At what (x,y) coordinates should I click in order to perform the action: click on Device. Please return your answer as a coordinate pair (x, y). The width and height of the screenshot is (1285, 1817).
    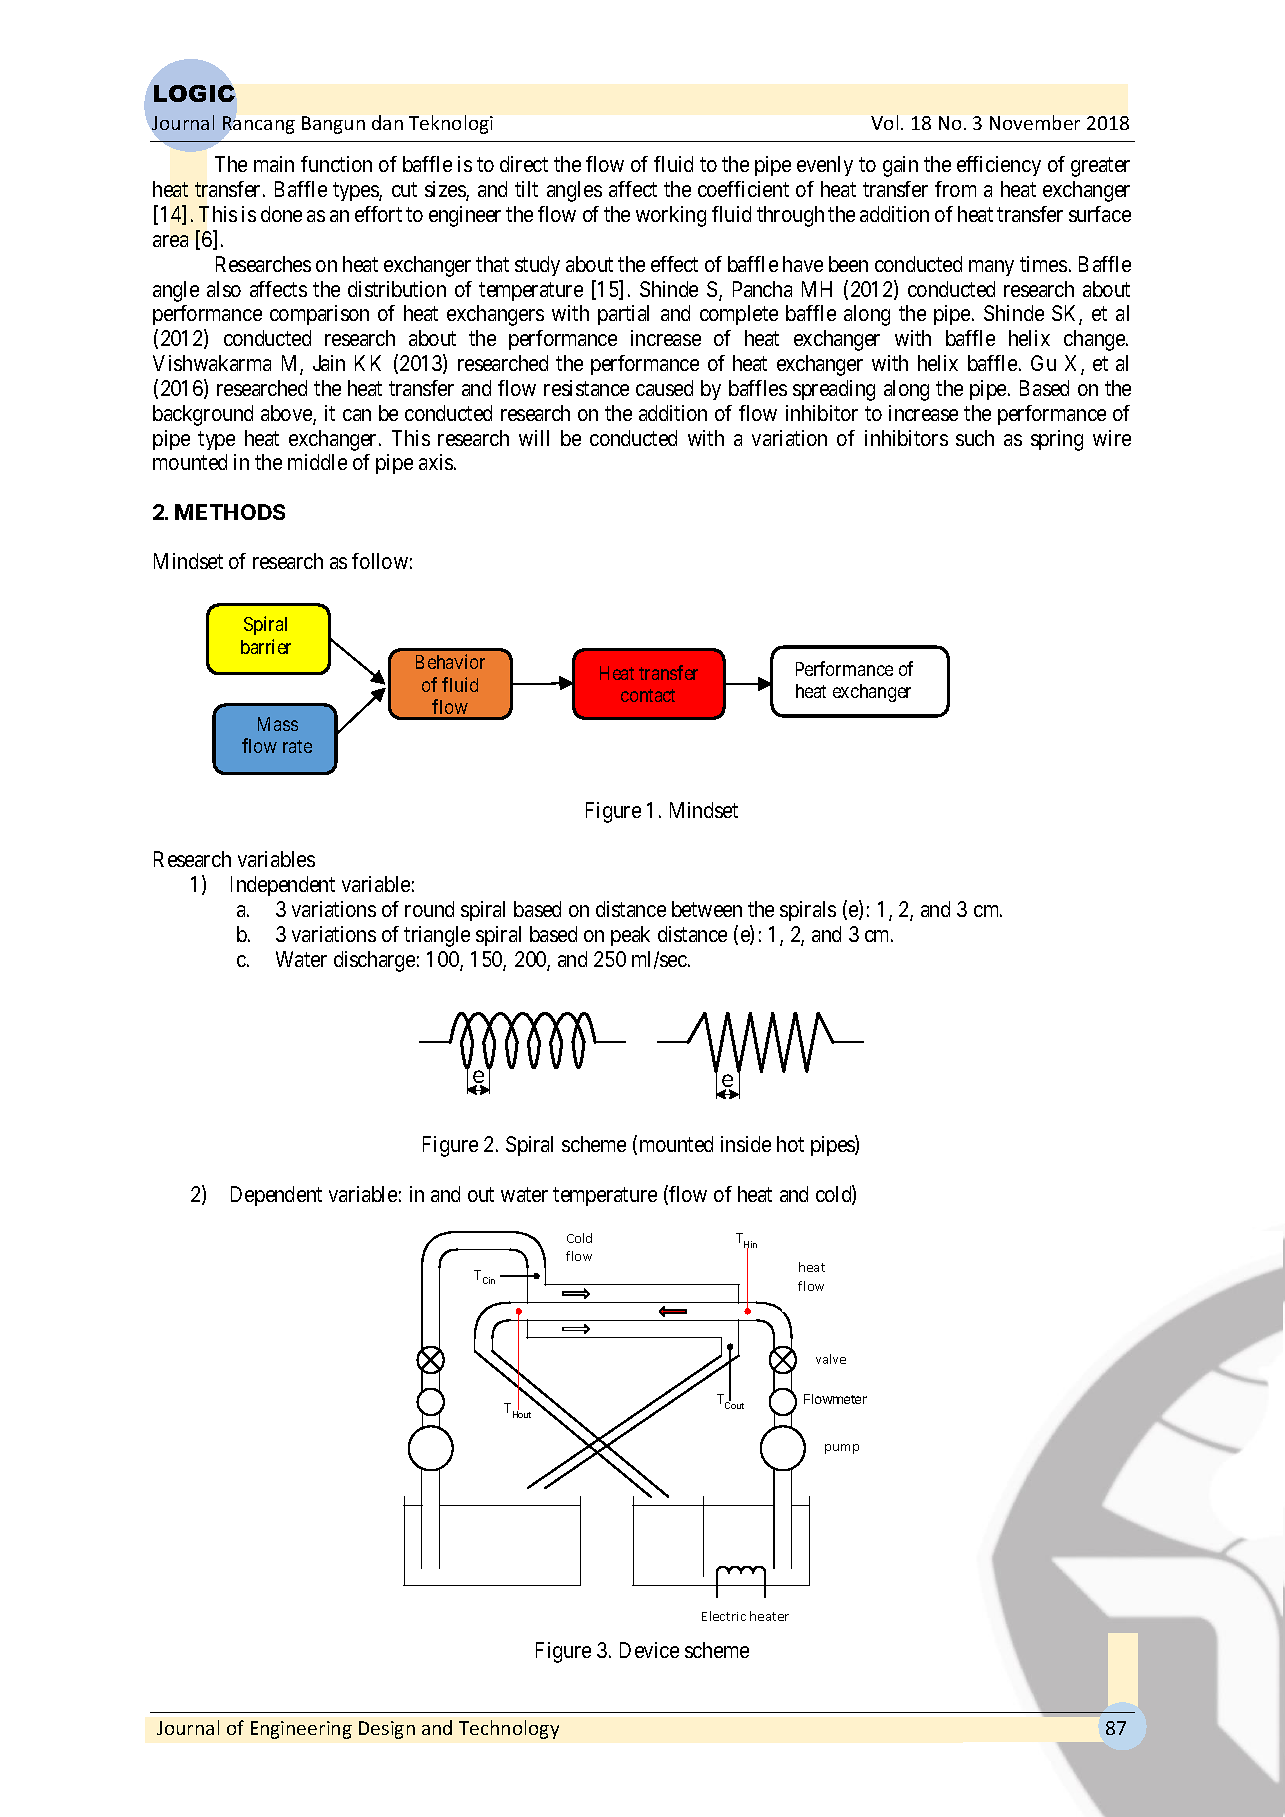
    Looking at the image, I should click on (649, 1650).
